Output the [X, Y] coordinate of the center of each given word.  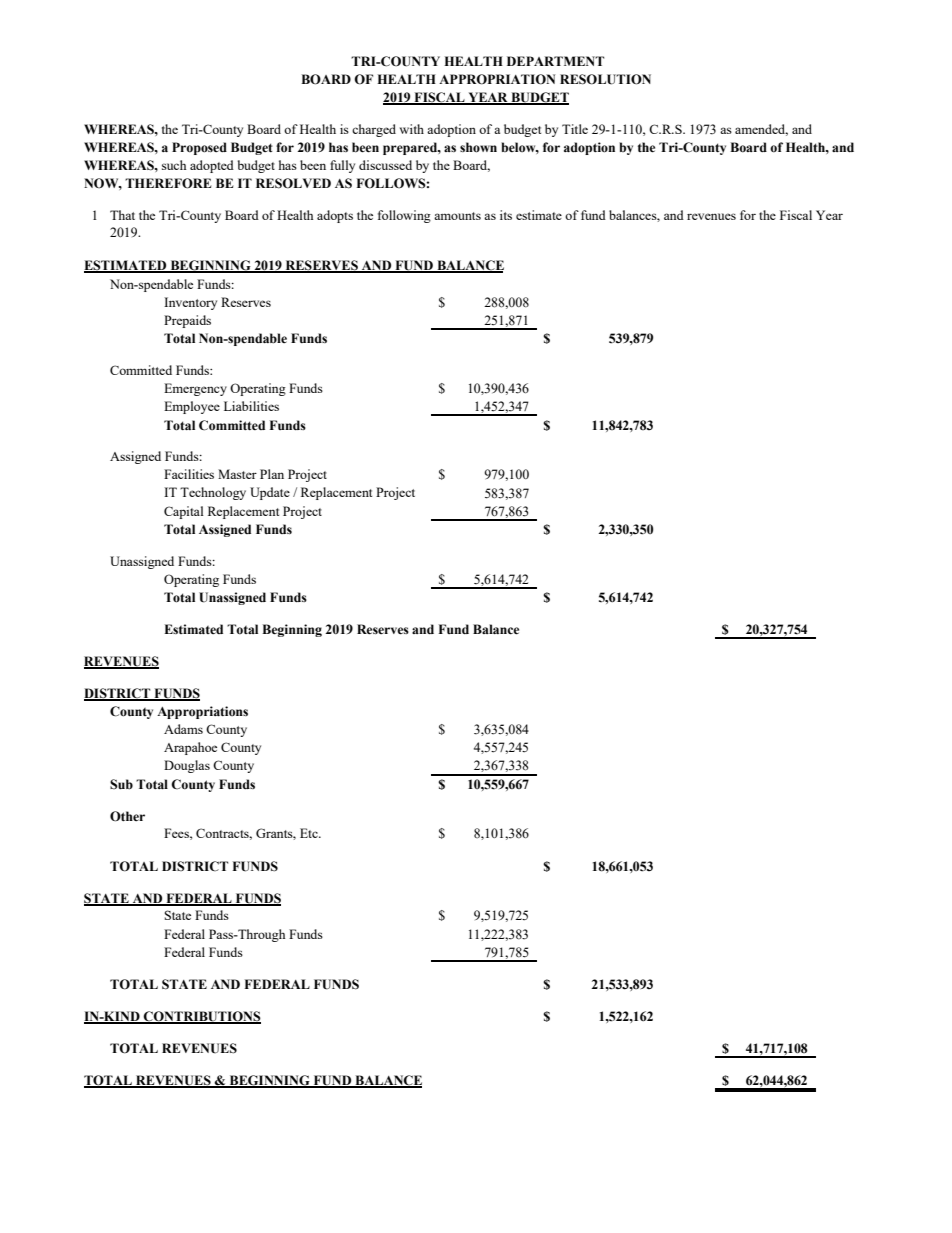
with [412, 129]
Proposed [199, 148]
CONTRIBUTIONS [201, 1017]
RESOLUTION [605, 79]
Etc [310, 833]
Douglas [187, 766]
